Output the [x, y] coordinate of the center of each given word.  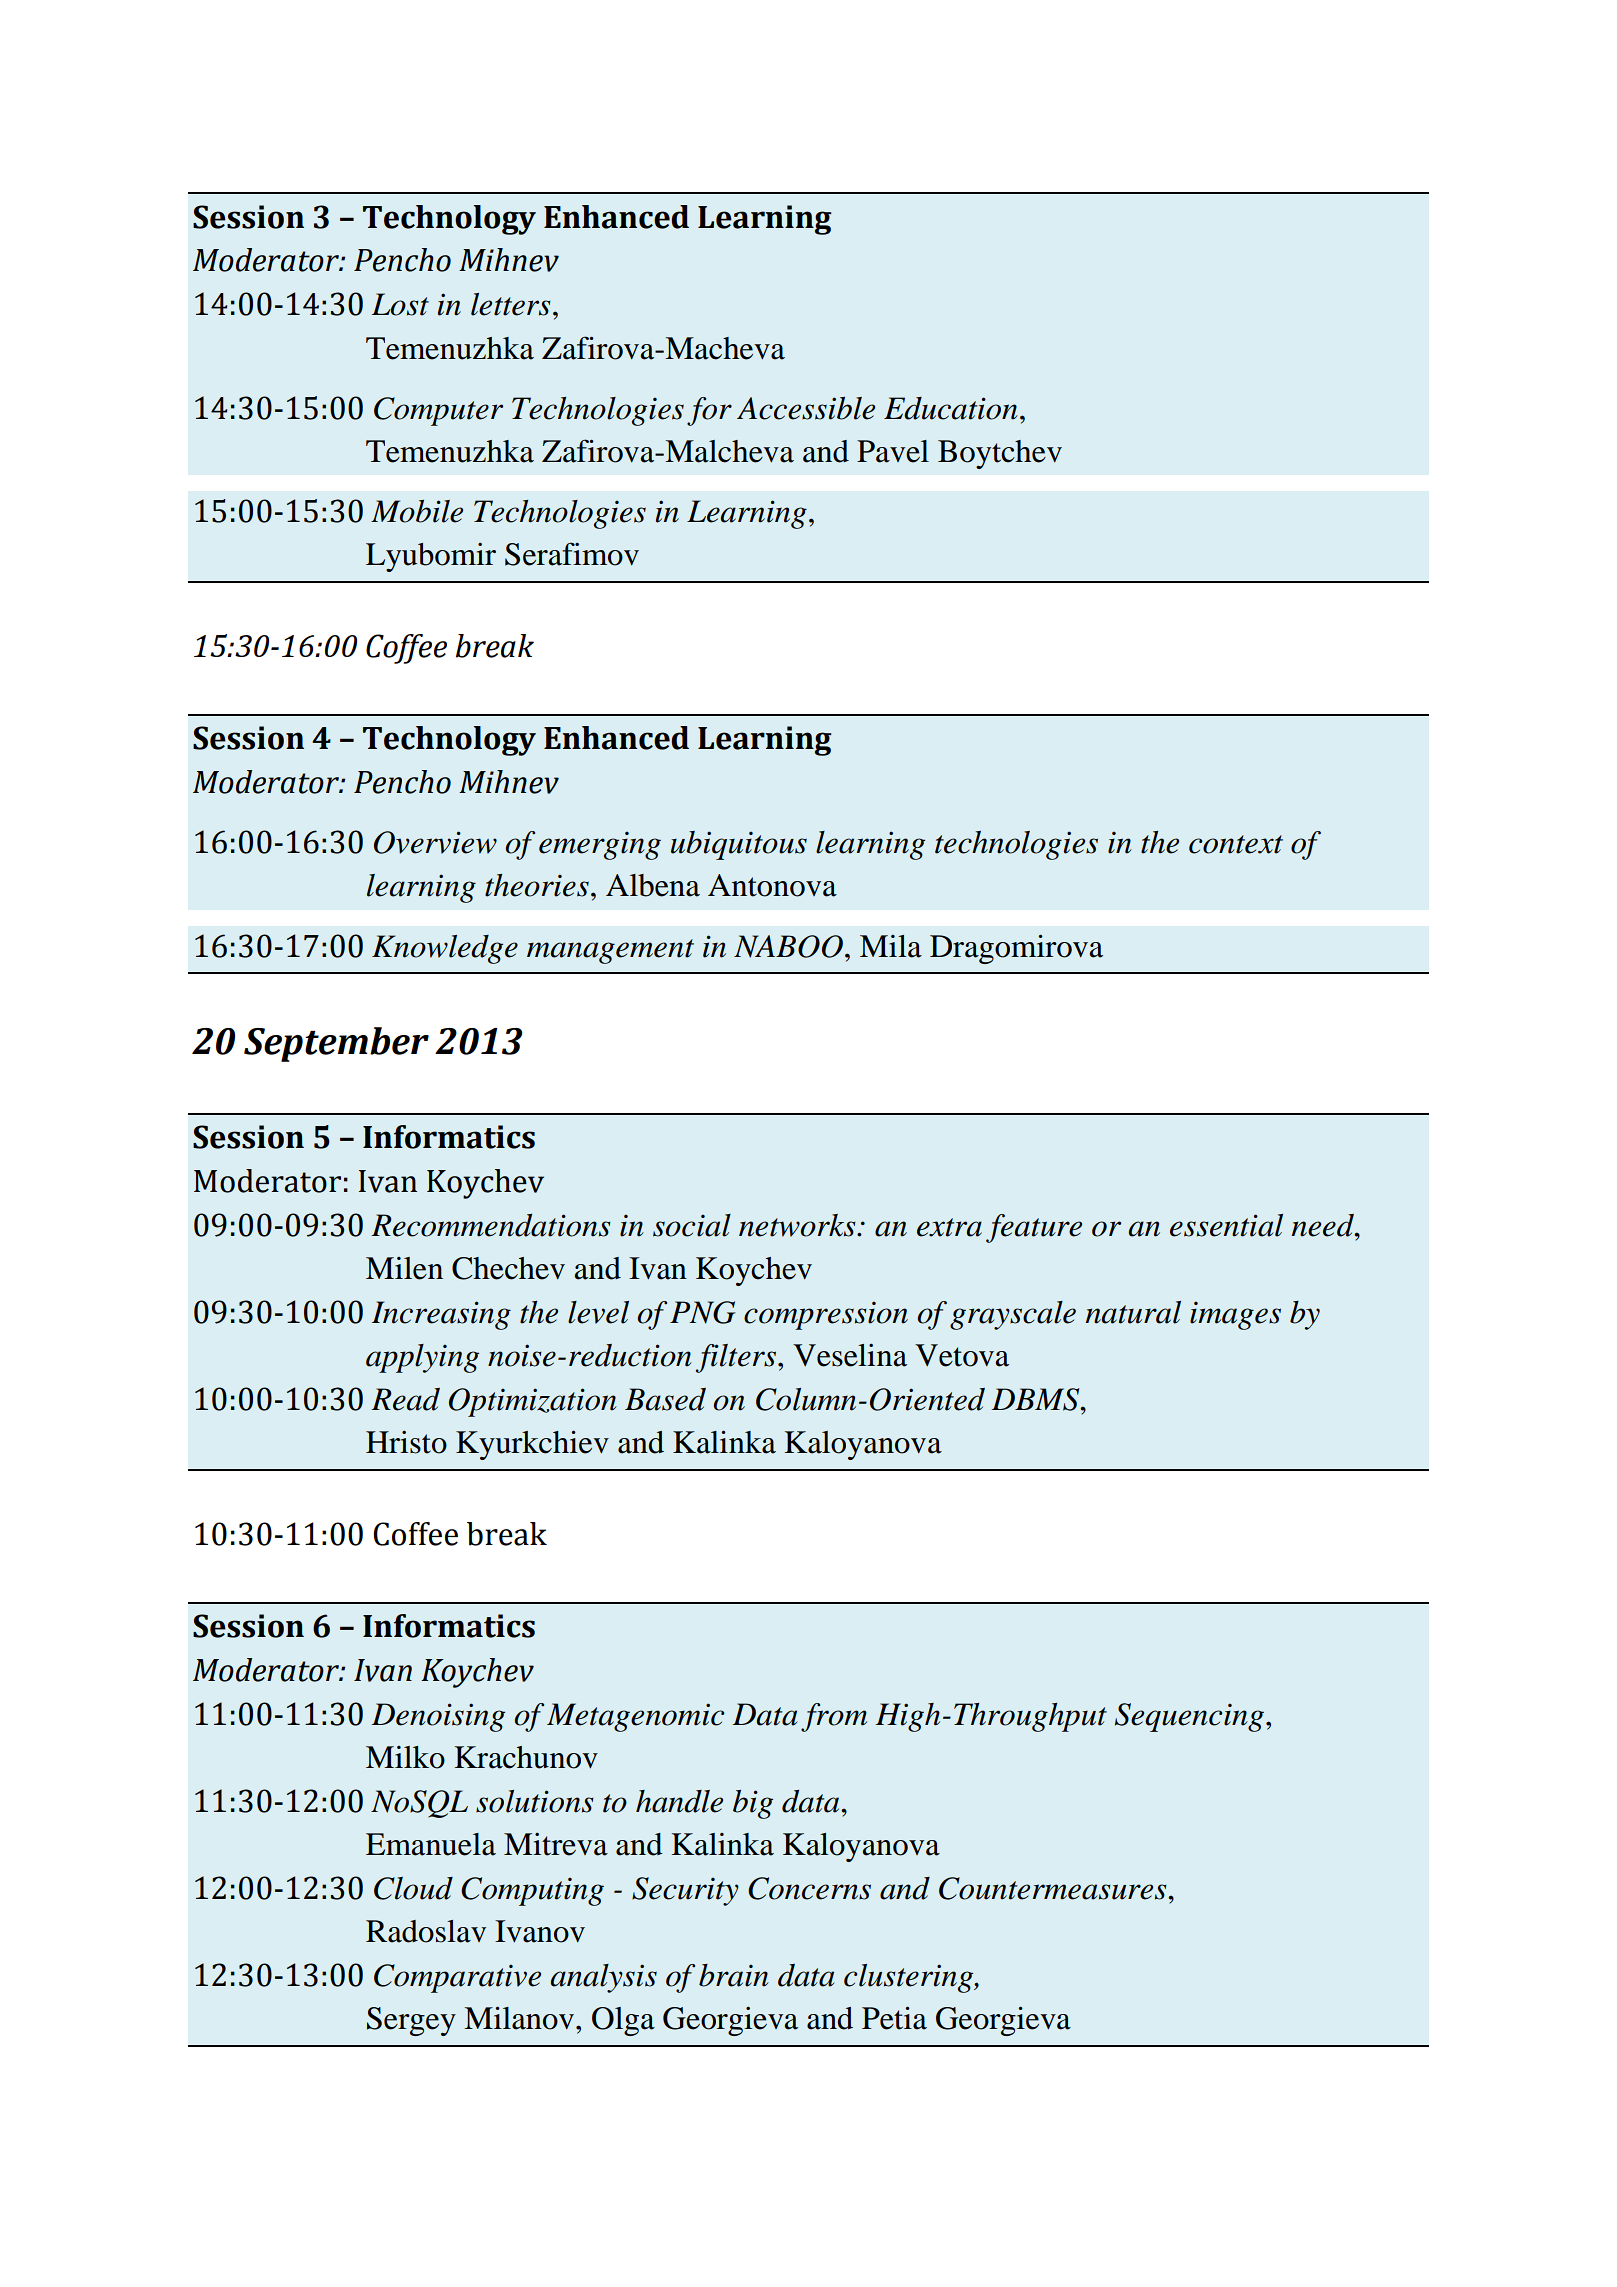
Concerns [809, 1888]
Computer [438, 411]
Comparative [457, 1978]
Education [951, 408]
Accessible [806, 408]
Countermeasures [1054, 1888]
